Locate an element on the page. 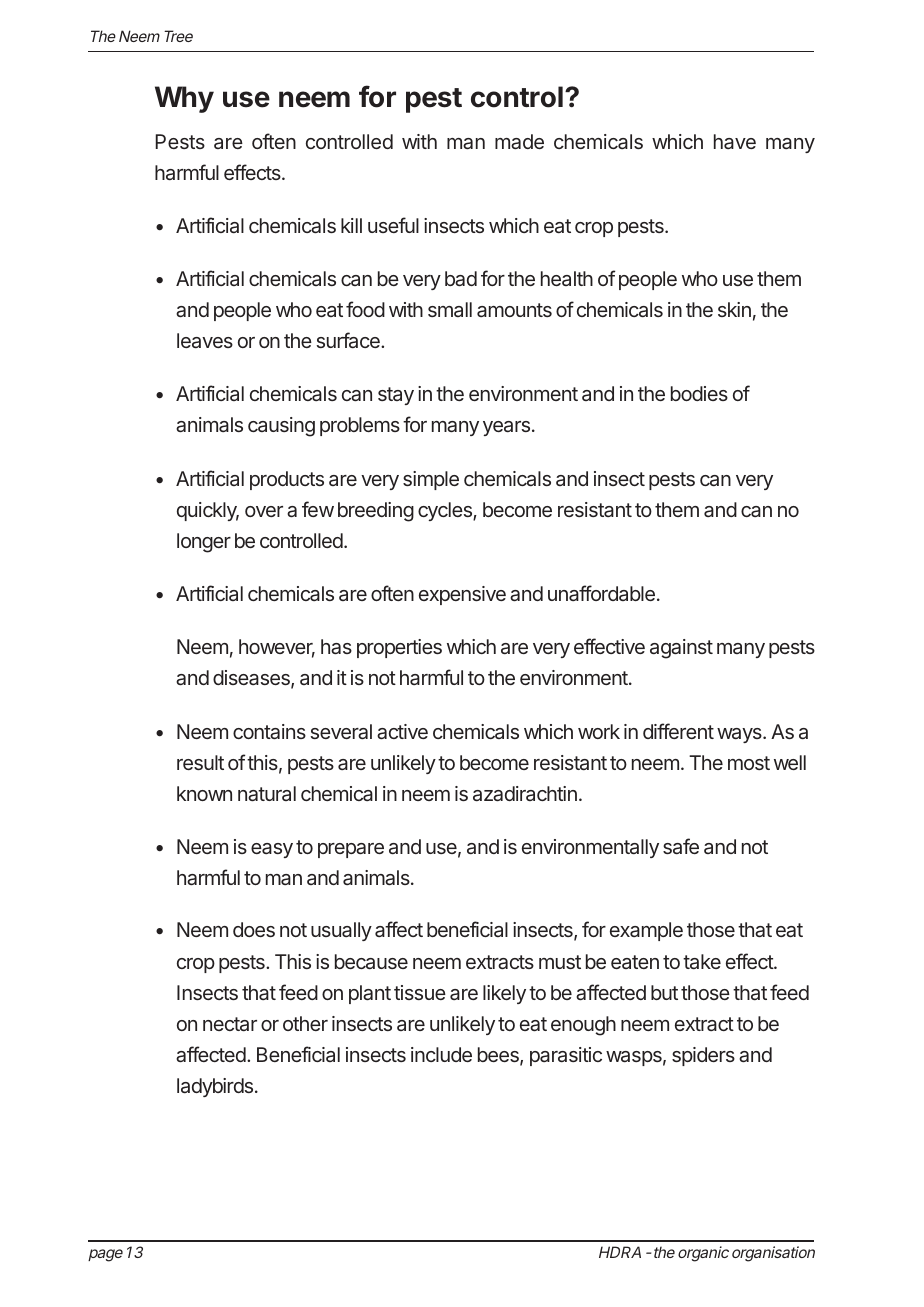 This page has width=924, height=1307. bees is located at coordinates (499, 1056).
